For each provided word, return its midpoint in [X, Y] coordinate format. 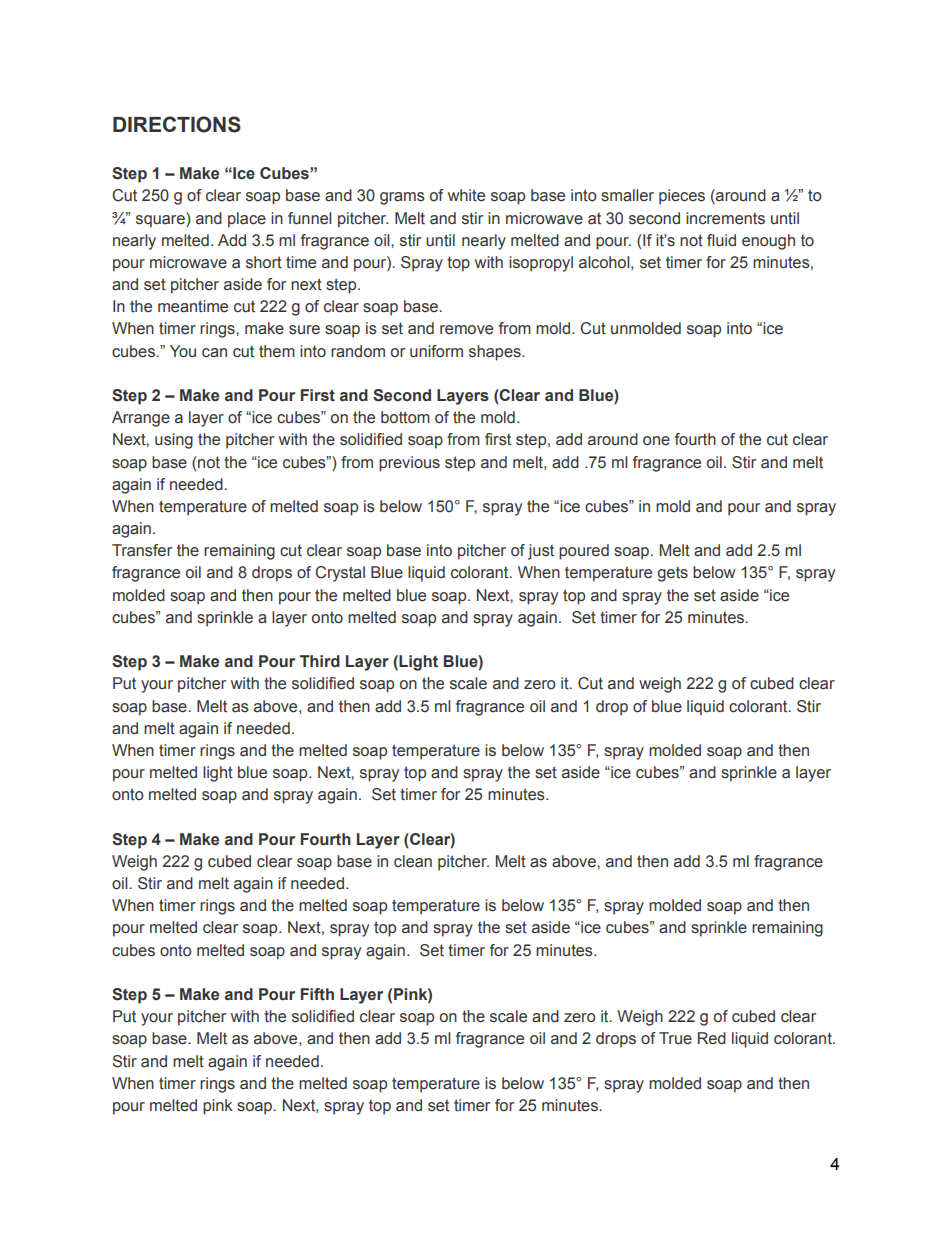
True [675, 1038]
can [214, 353]
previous [409, 464]
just [541, 552]
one [656, 441]
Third [320, 661]
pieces [682, 197]
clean [413, 861]
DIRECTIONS [177, 124]
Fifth [317, 994]
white [466, 195]
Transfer [142, 550]
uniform [436, 351]
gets [673, 574]
